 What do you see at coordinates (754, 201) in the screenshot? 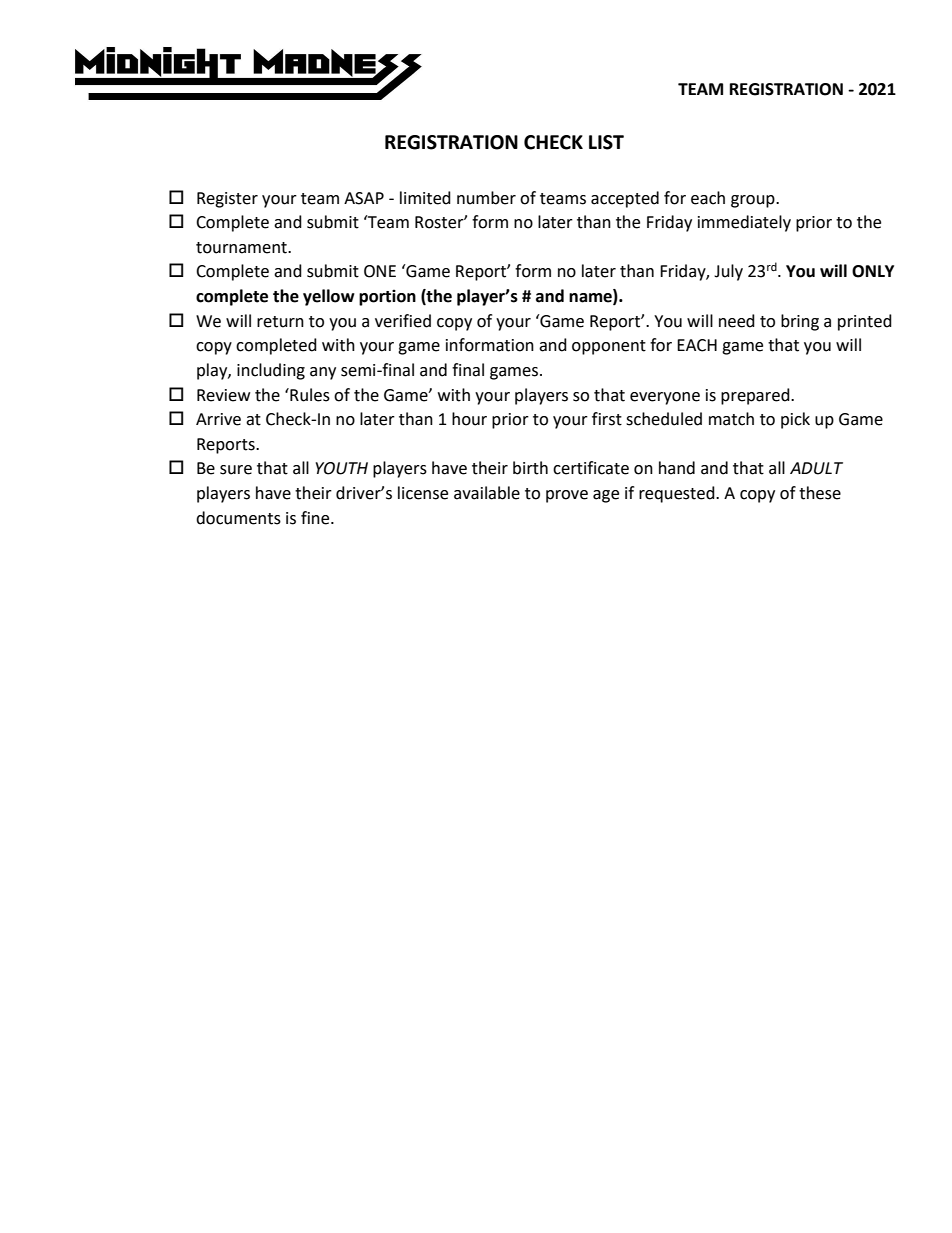
I see `group` at bounding box center [754, 201].
